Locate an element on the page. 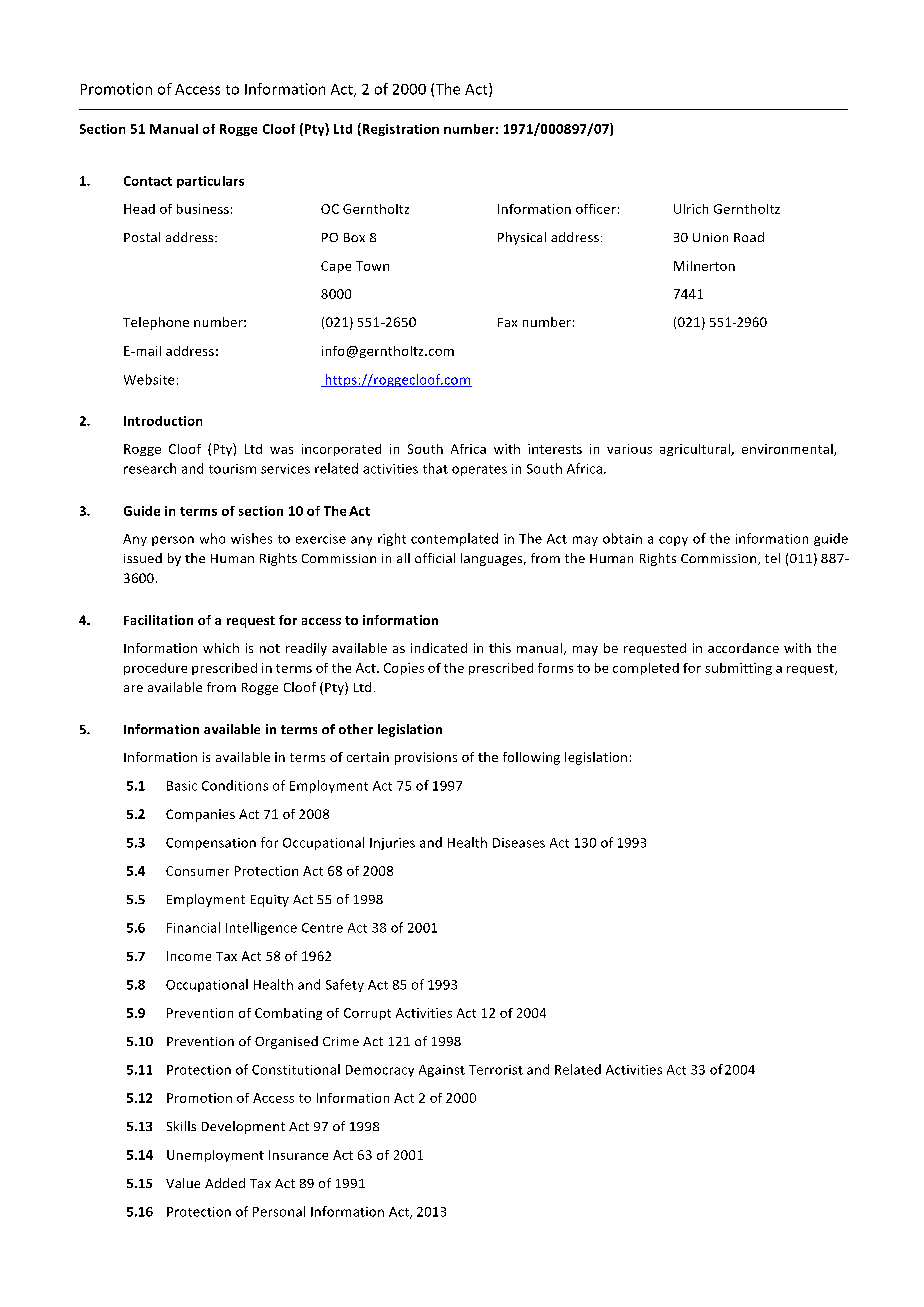 The height and width of the document is (1307, 924). Financial is located at coordinates (193, 927).
